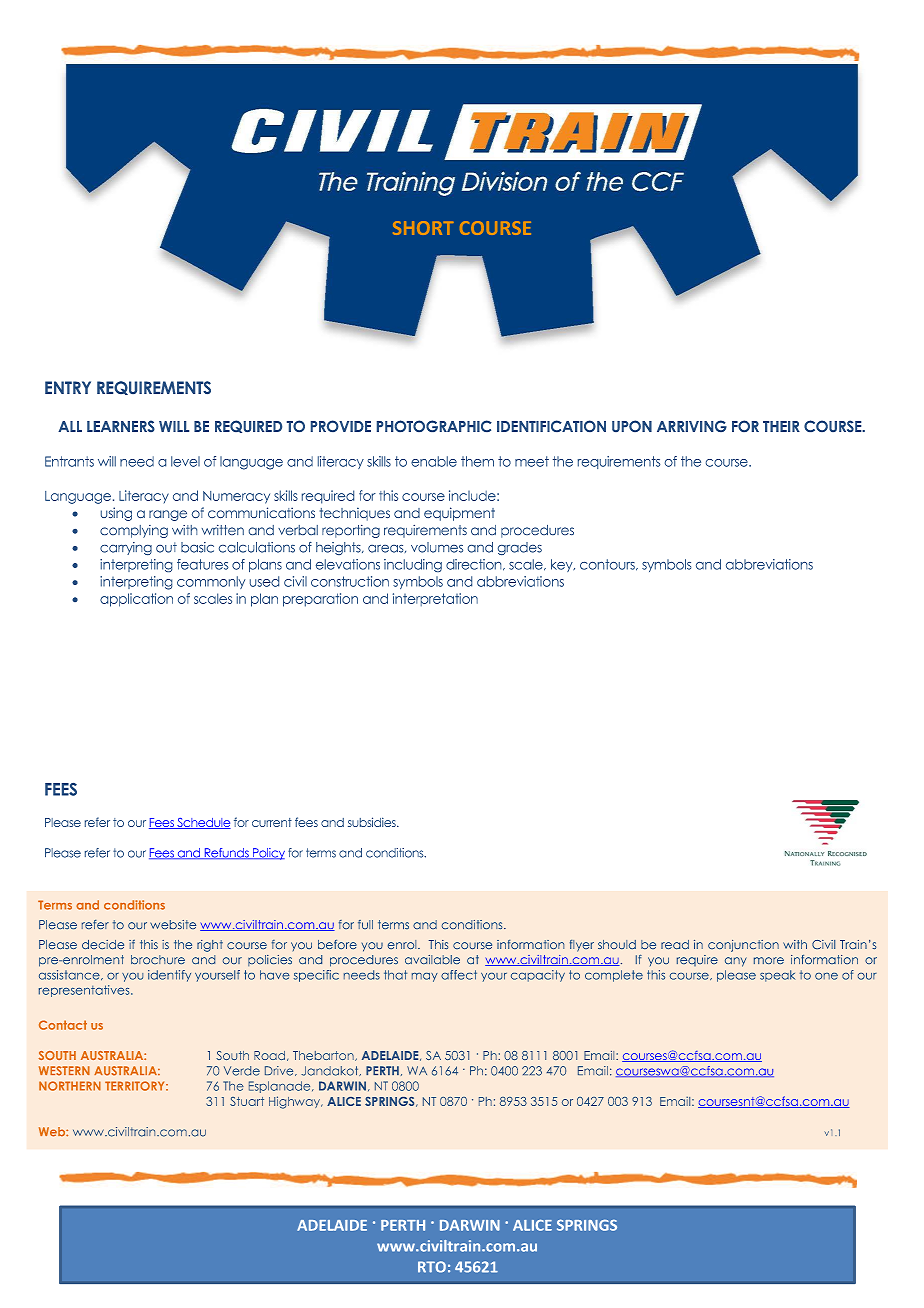  I want to click on application, so click(136, 600).
